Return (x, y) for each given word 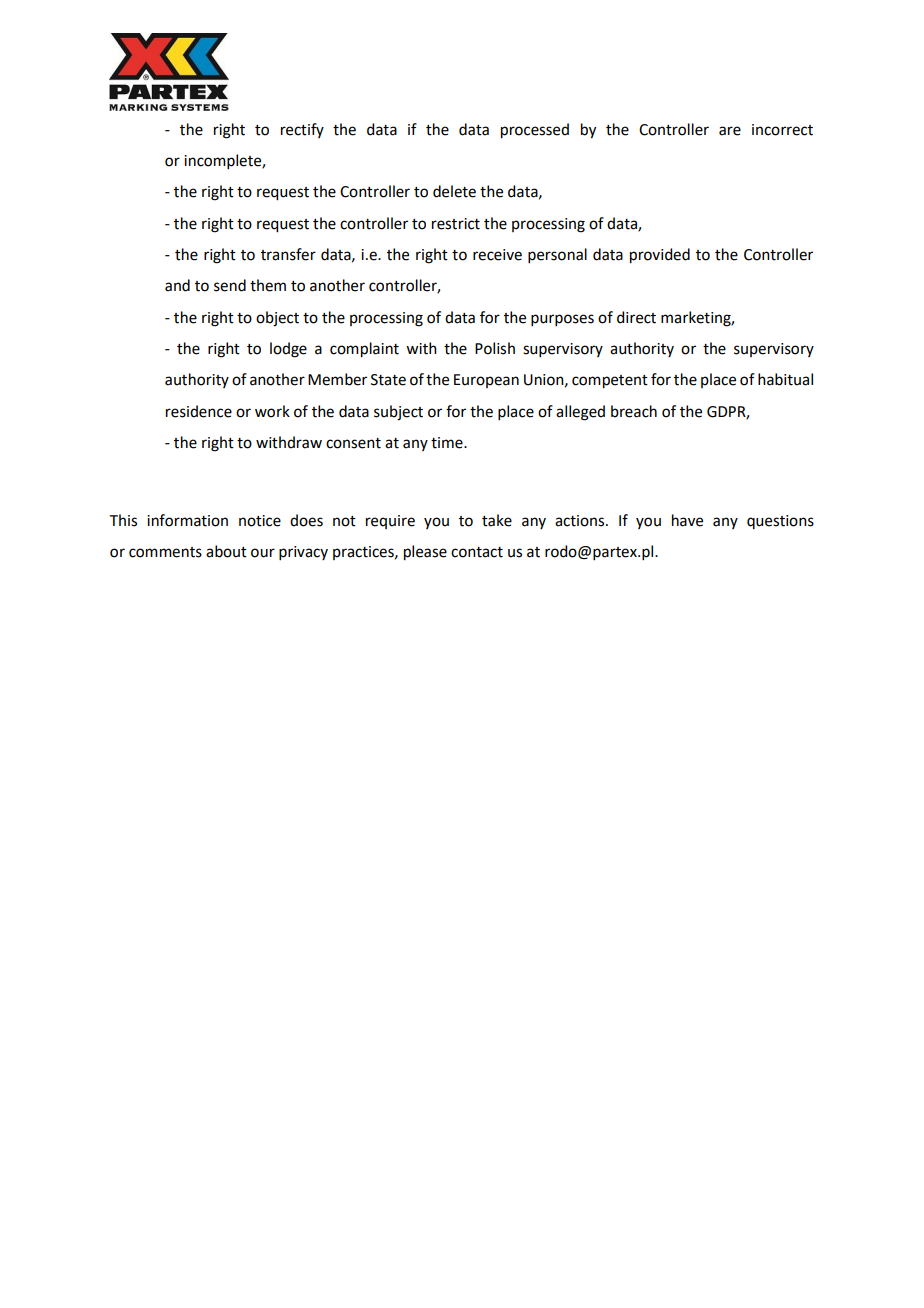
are (730, 131)
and (177, 285)
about (226, 551)
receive (497, 255)
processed (535, 131)
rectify (302, 130)
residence (199, 411)
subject (398, 413)
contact (477, 552)
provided (660, 256)
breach (634, 411)
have (687, 520)
